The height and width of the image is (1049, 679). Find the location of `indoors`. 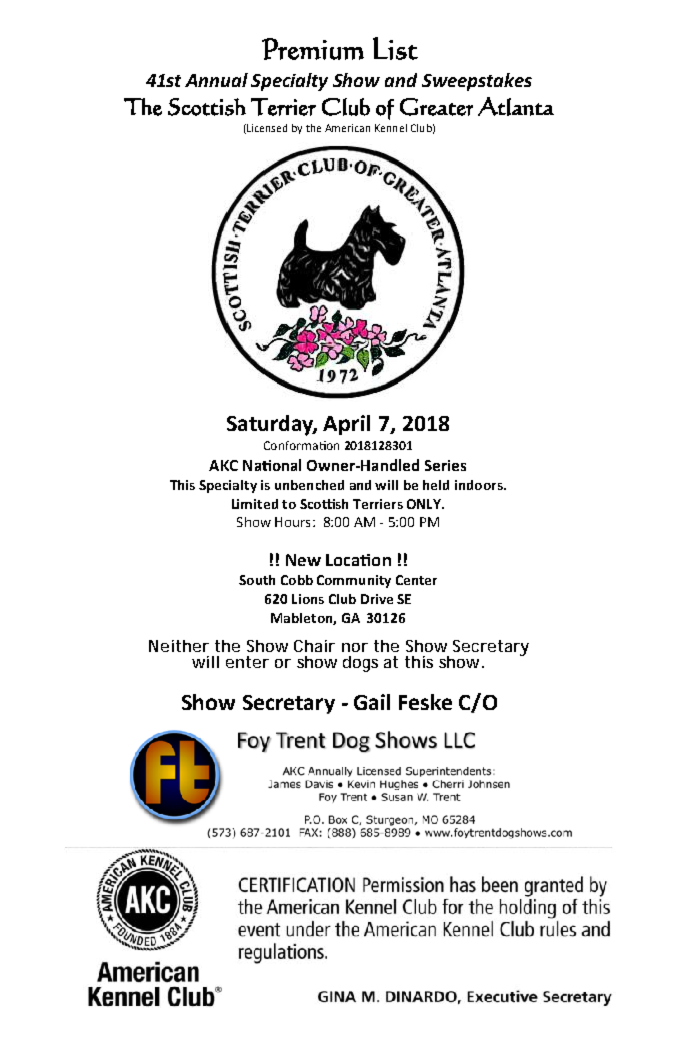

indoors is located at coordinates (480, 485).
